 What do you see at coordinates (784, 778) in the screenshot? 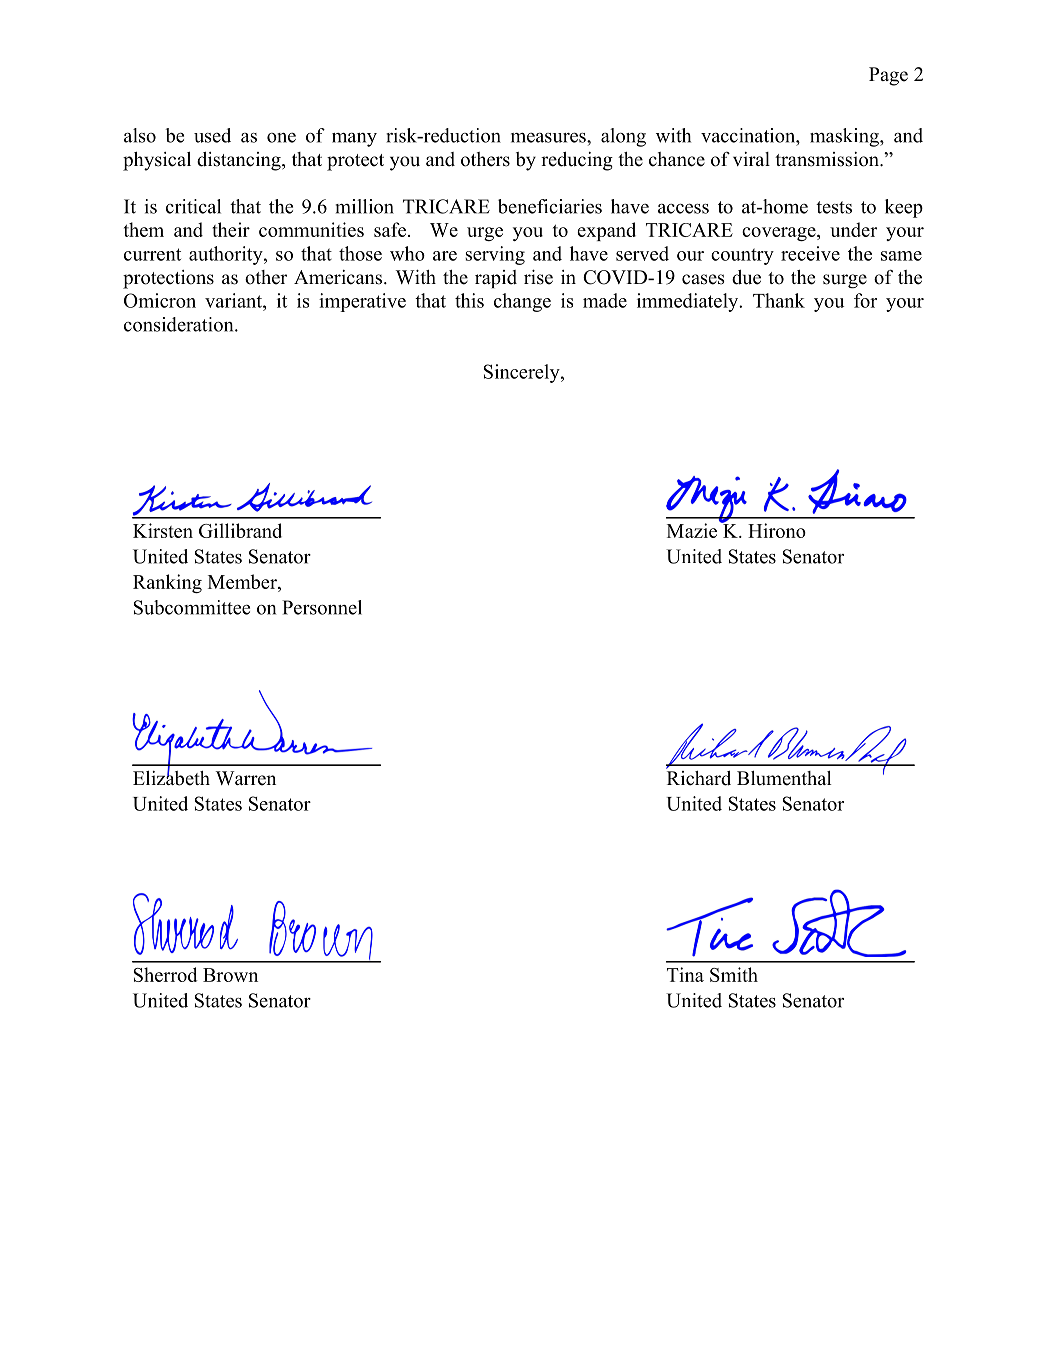
I see `Blumenthal` at bounding box center [784, 778].
